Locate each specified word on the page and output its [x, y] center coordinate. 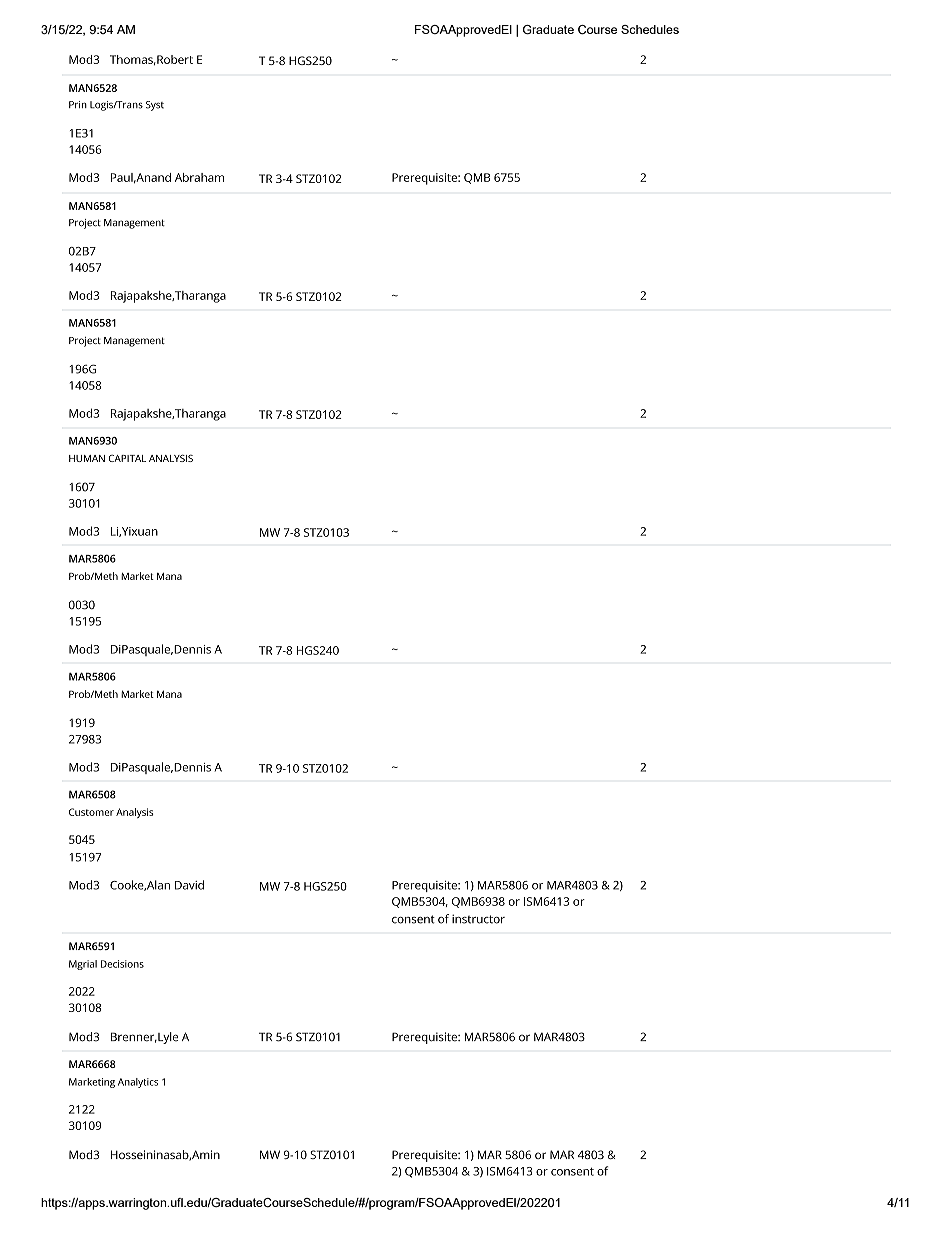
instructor [478, 919]
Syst [155, 106]
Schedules [650, 29]
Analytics [138, 1083]
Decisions [122, 964]
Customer [91, 812]
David [189, 885]
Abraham [199, 177]
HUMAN [87, 458]
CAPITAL [127, 458]
